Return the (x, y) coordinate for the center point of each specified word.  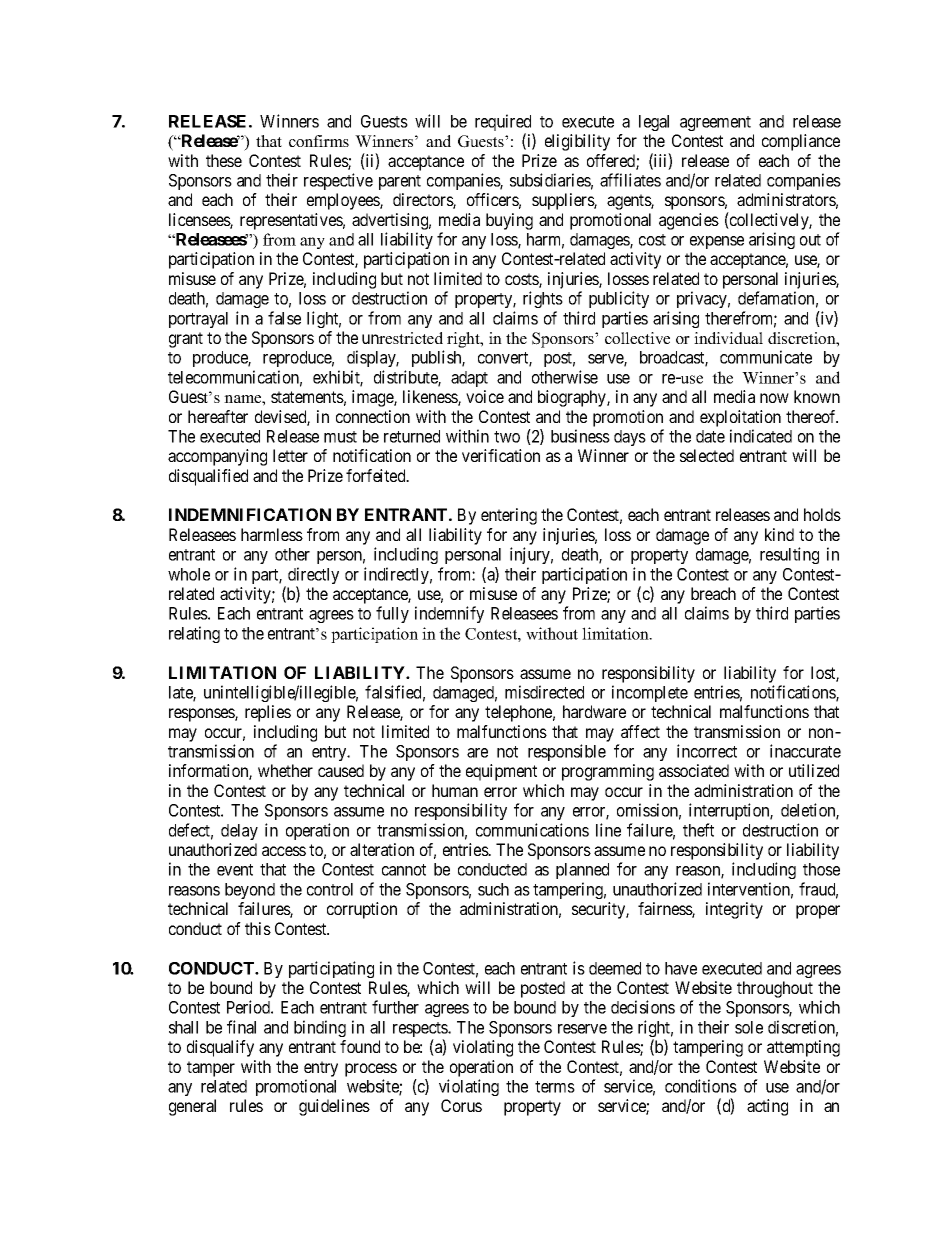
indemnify (449, 614)
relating (194, 634)
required (504, 124)
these (224, 160)
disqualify (220, 1048)
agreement (715, 123)
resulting (789, 555)
